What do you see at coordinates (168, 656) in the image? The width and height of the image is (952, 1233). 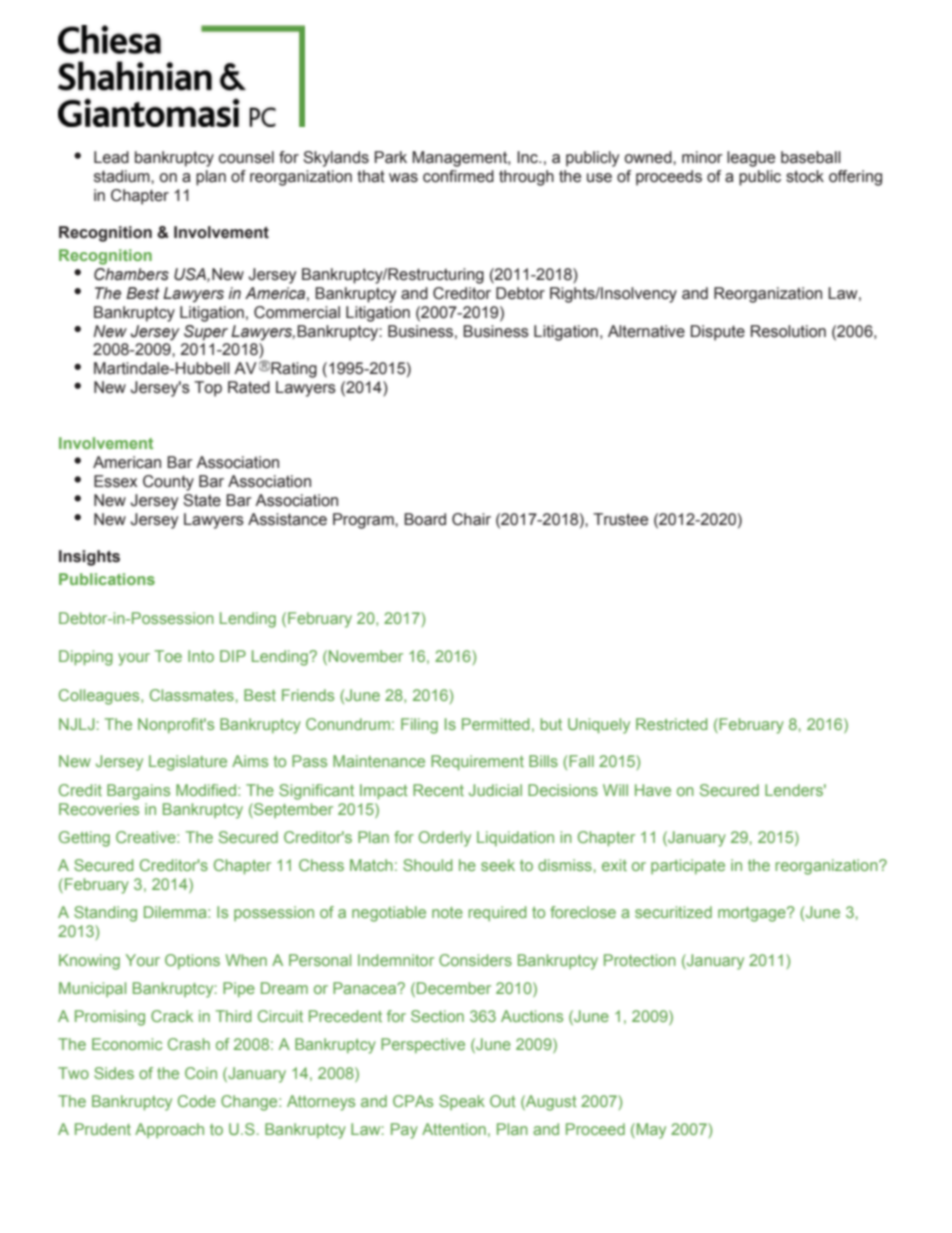 I see `Toe` at bounding box center [168, 656].
